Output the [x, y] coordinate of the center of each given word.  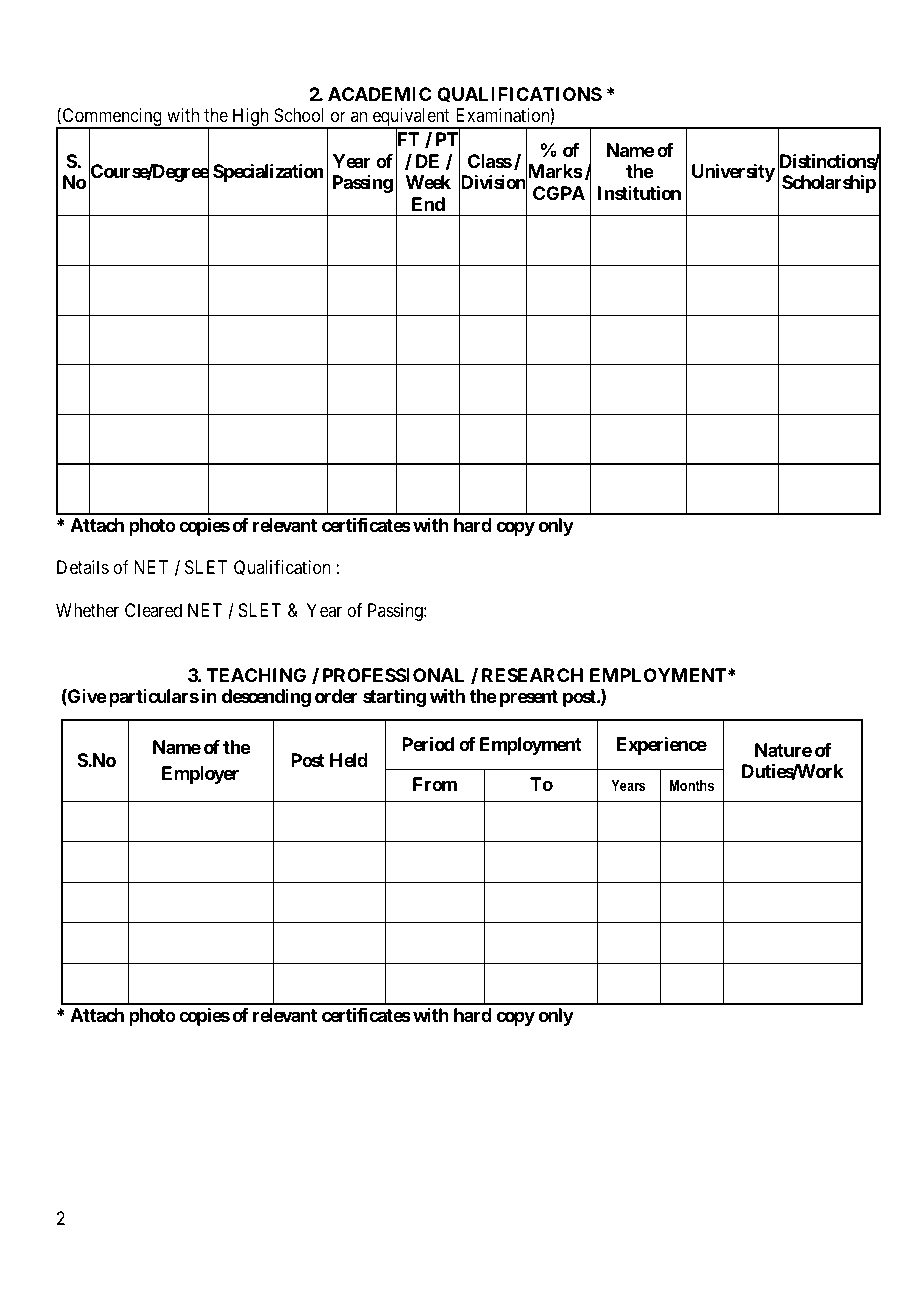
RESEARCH [532, 675]
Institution [639, 193]
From [435, 784]
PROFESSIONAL [393, 675]
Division [493, 183]
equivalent [411, 118]
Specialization [268, 173]
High [250, 118]
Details [83, 567]
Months [692, 785]
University [733, 173]
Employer [200, 775]
